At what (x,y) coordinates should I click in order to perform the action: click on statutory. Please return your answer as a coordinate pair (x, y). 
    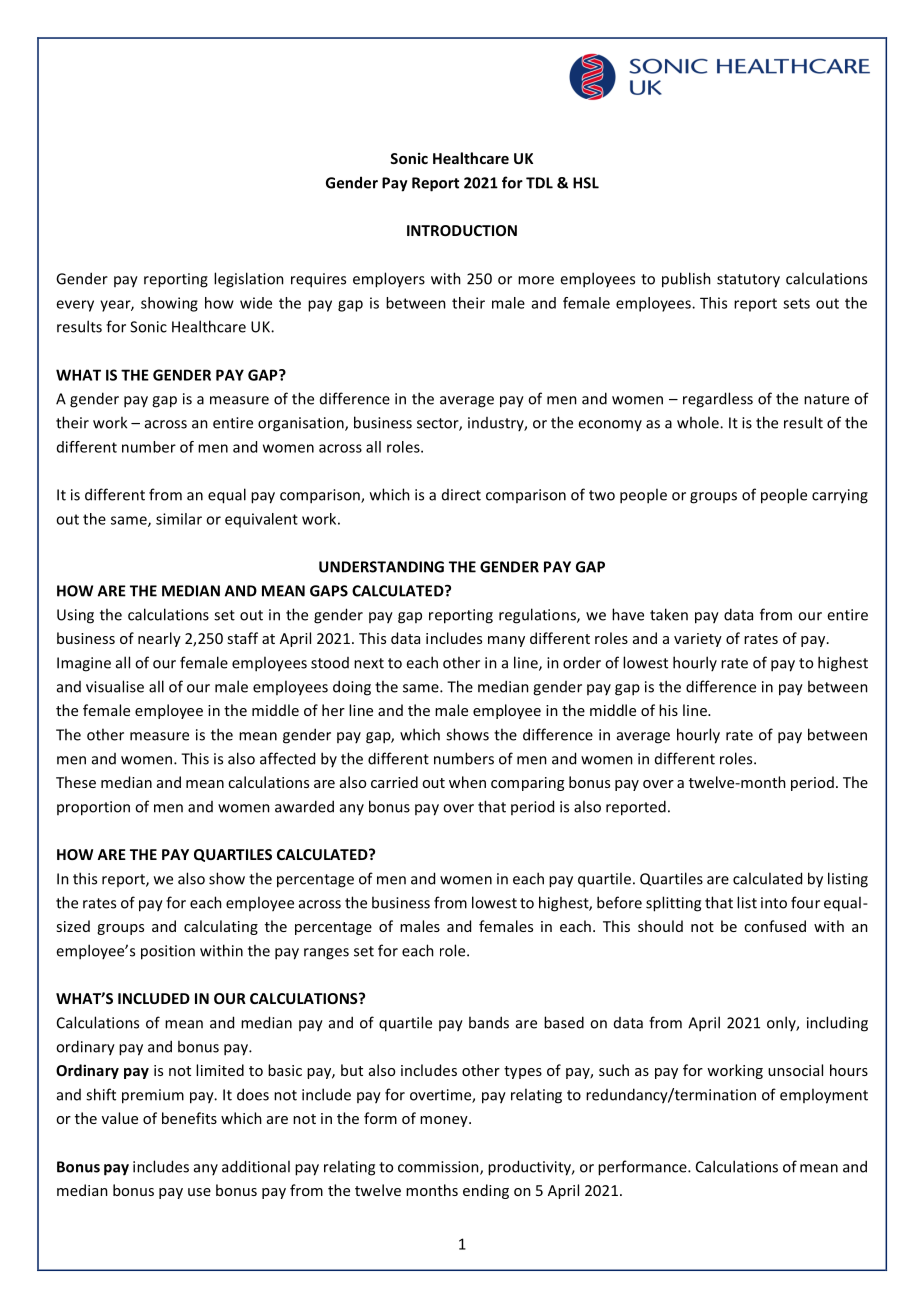
    Looking at the image, I should click on (748, 281).
